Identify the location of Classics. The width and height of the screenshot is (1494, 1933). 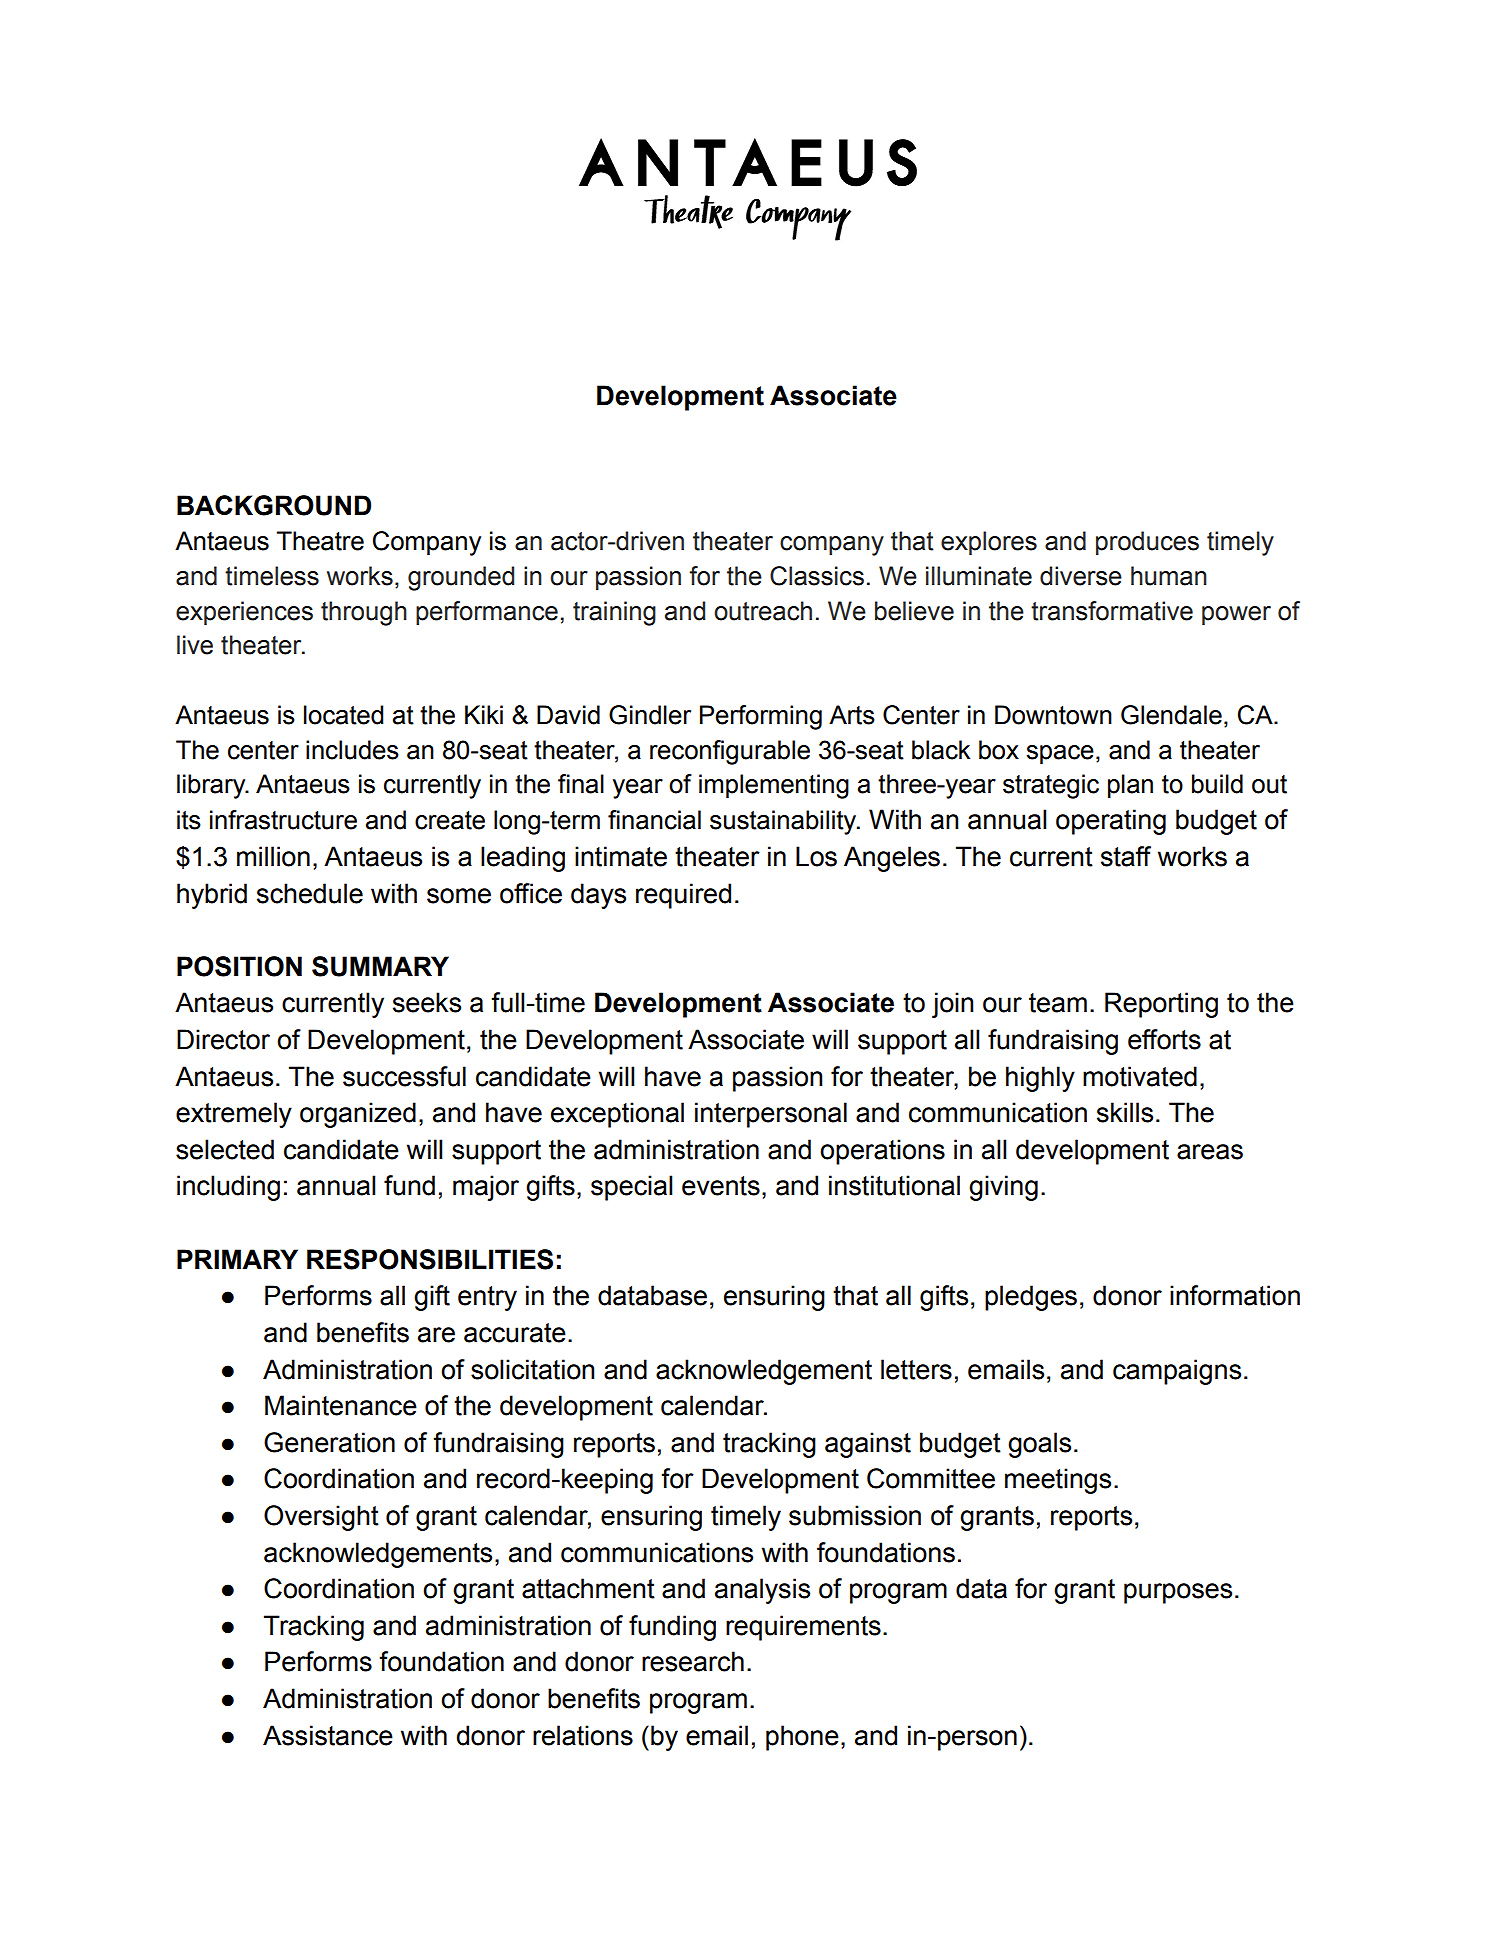
(817, 576).
